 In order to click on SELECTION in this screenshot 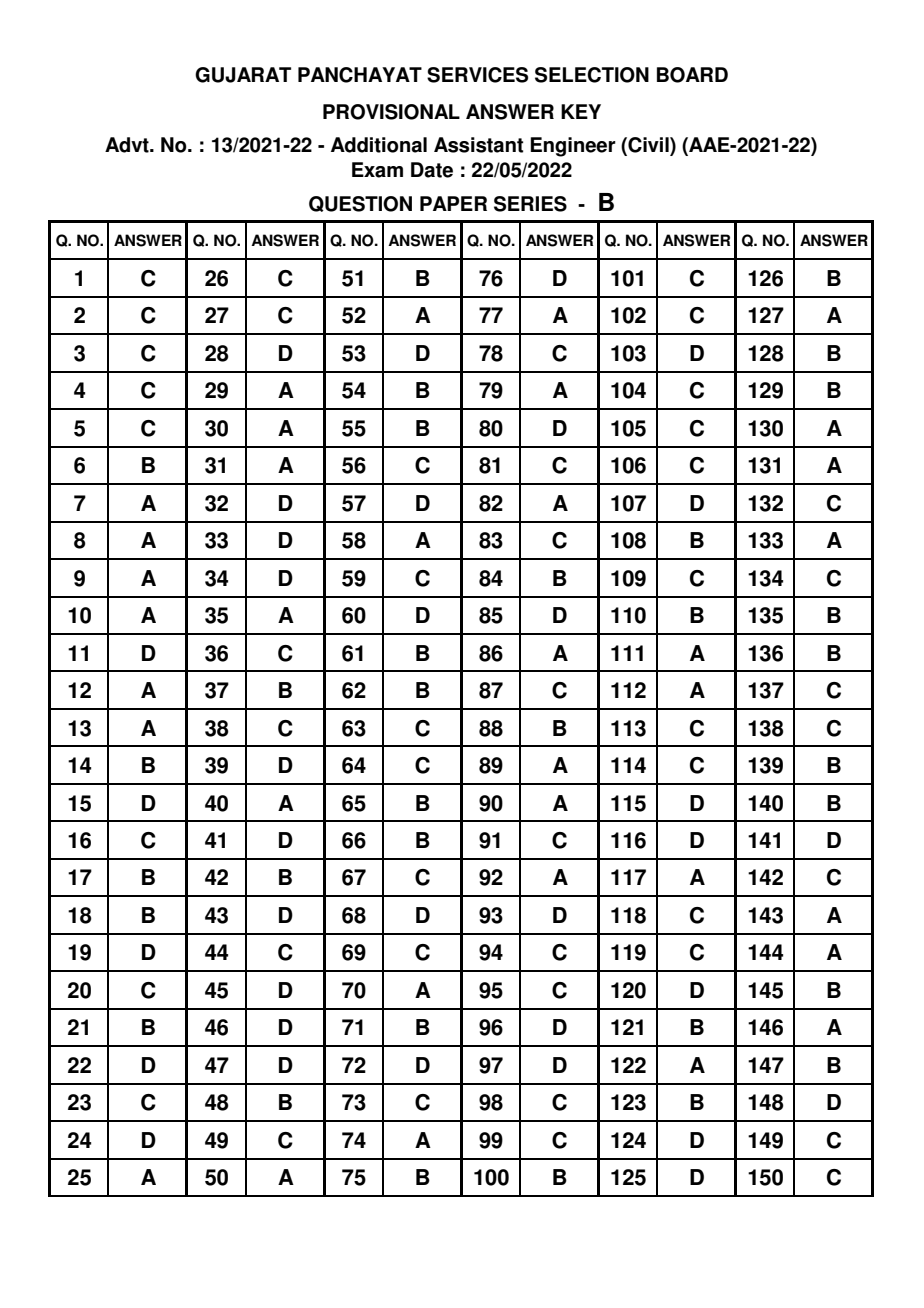, I will do `click(592, 75)`.
